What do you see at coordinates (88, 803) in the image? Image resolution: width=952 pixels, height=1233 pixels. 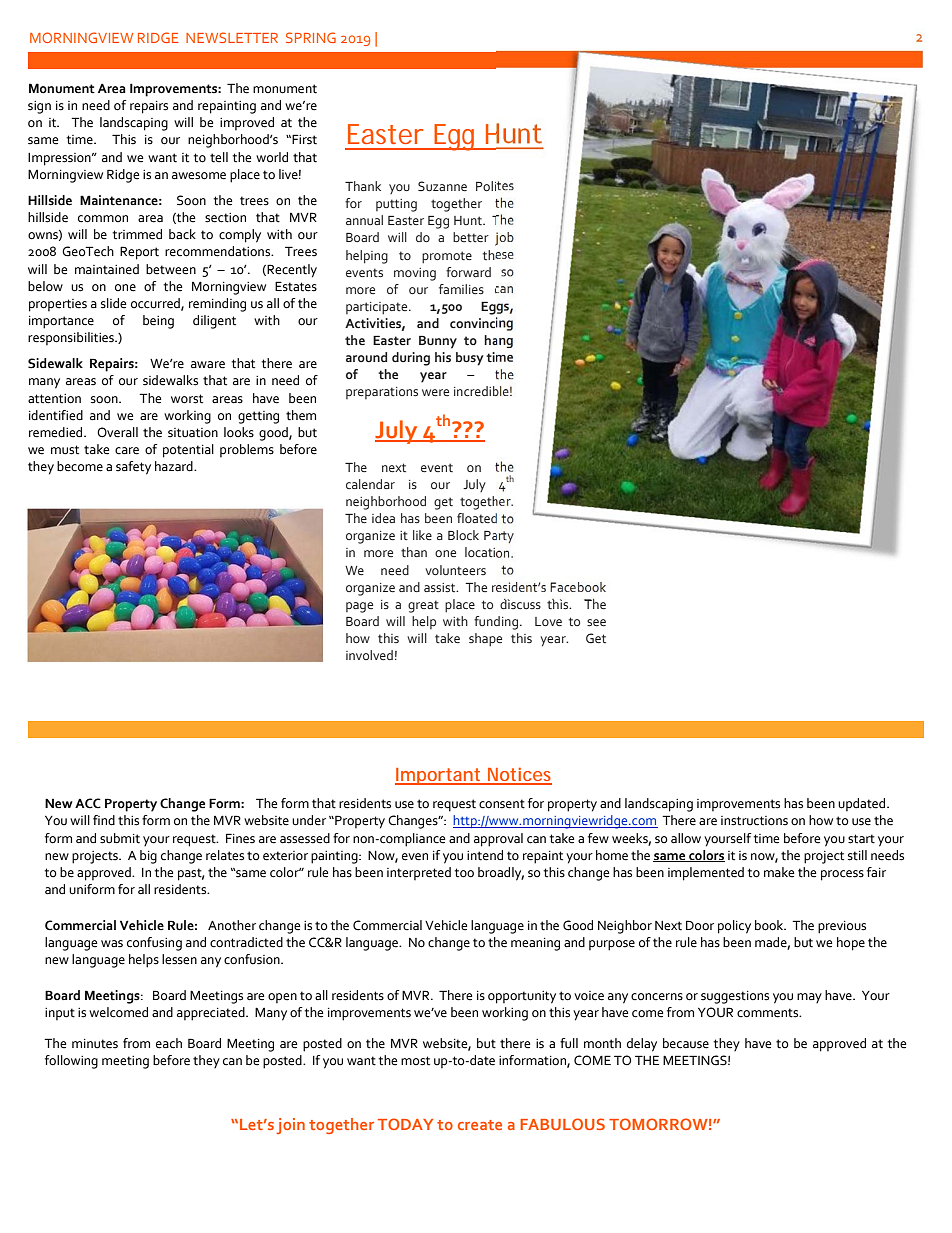 I see `ACC` at bounding box center [88, 803].
